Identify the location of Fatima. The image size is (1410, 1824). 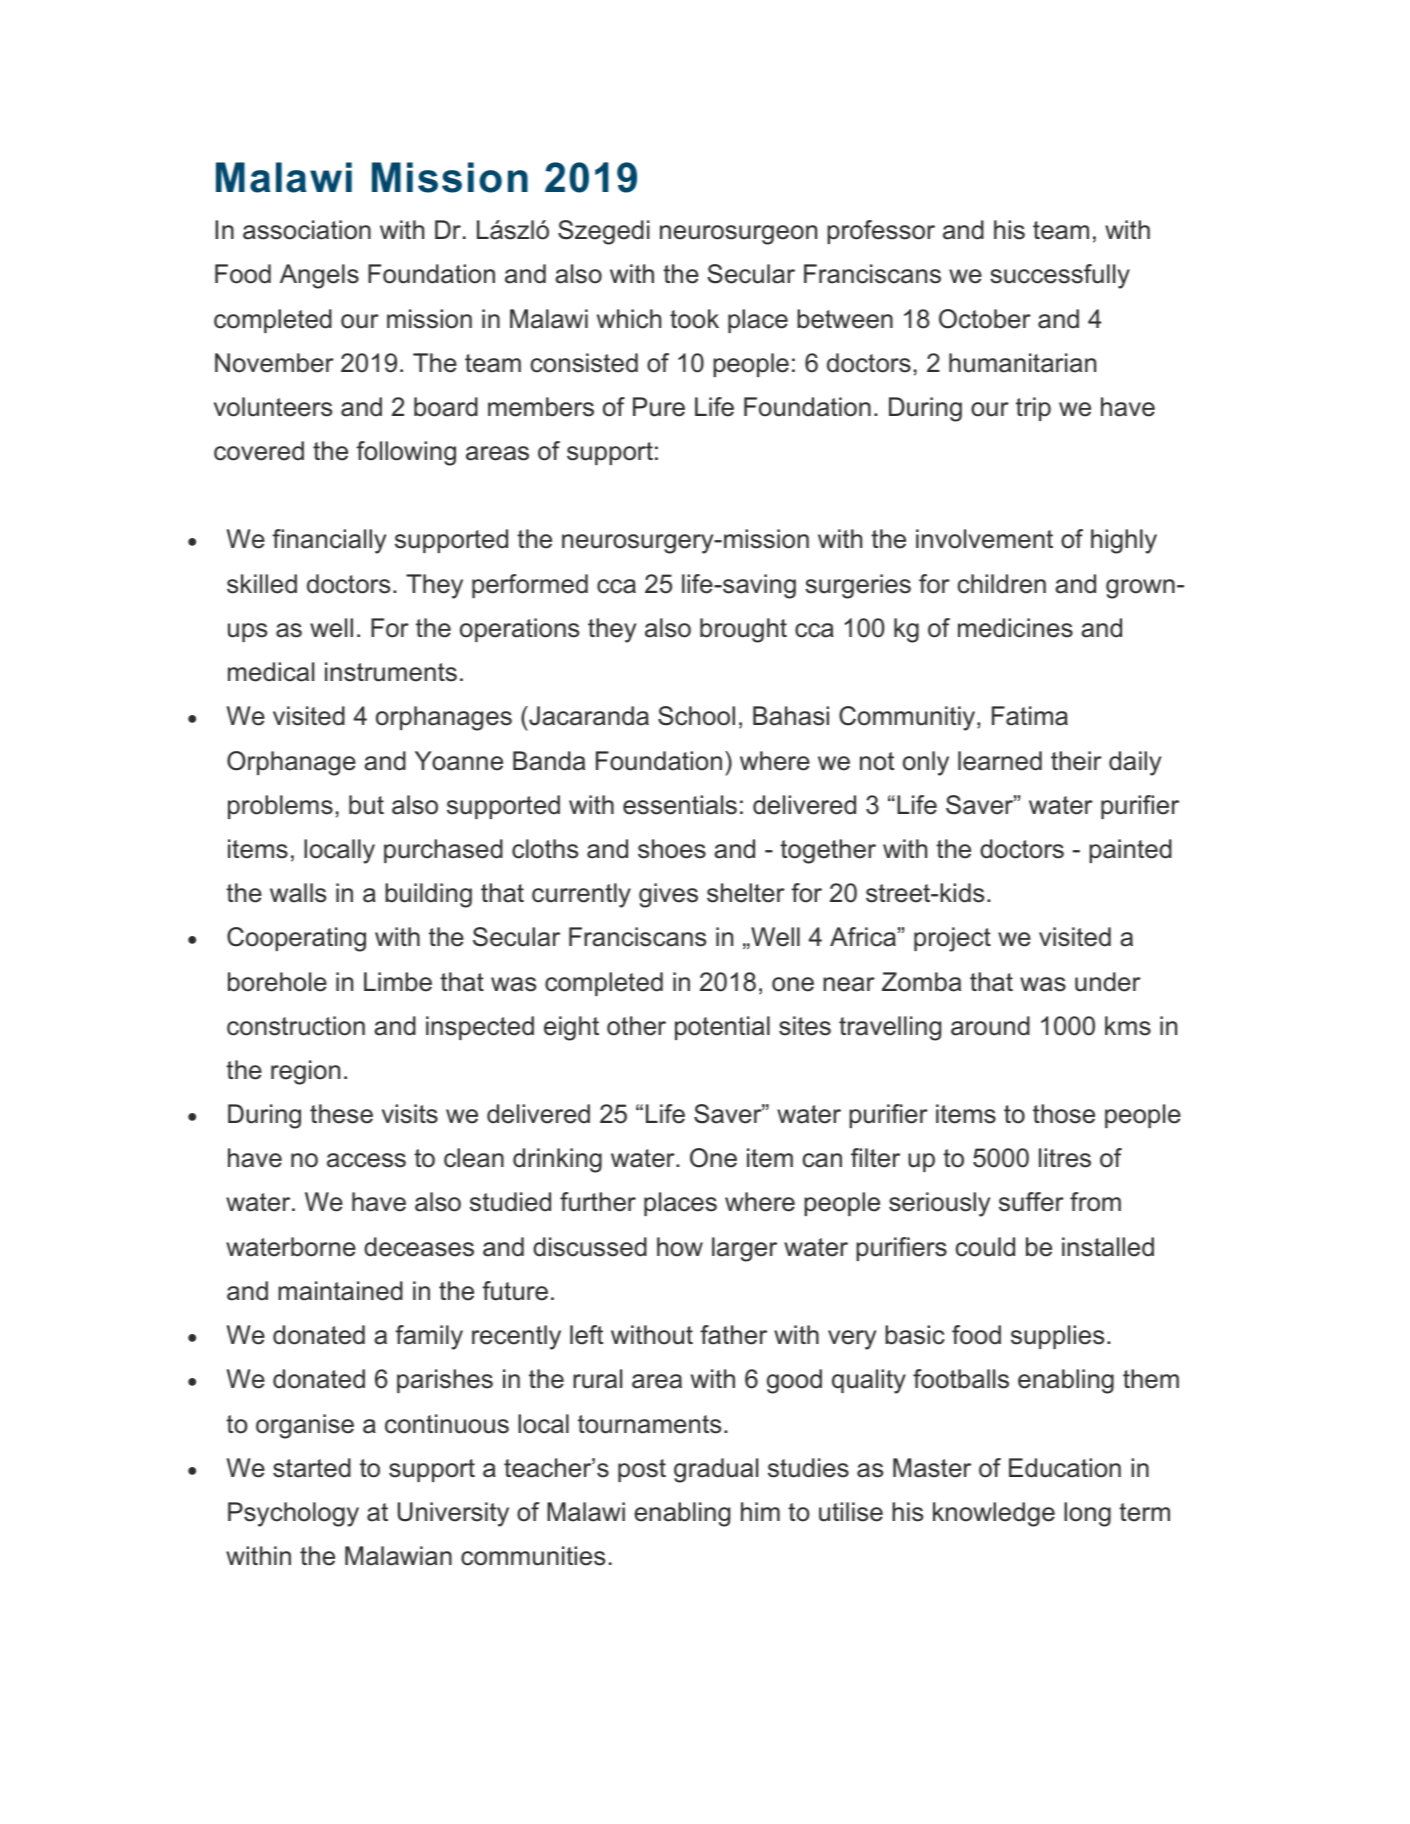
(1030, 716).
